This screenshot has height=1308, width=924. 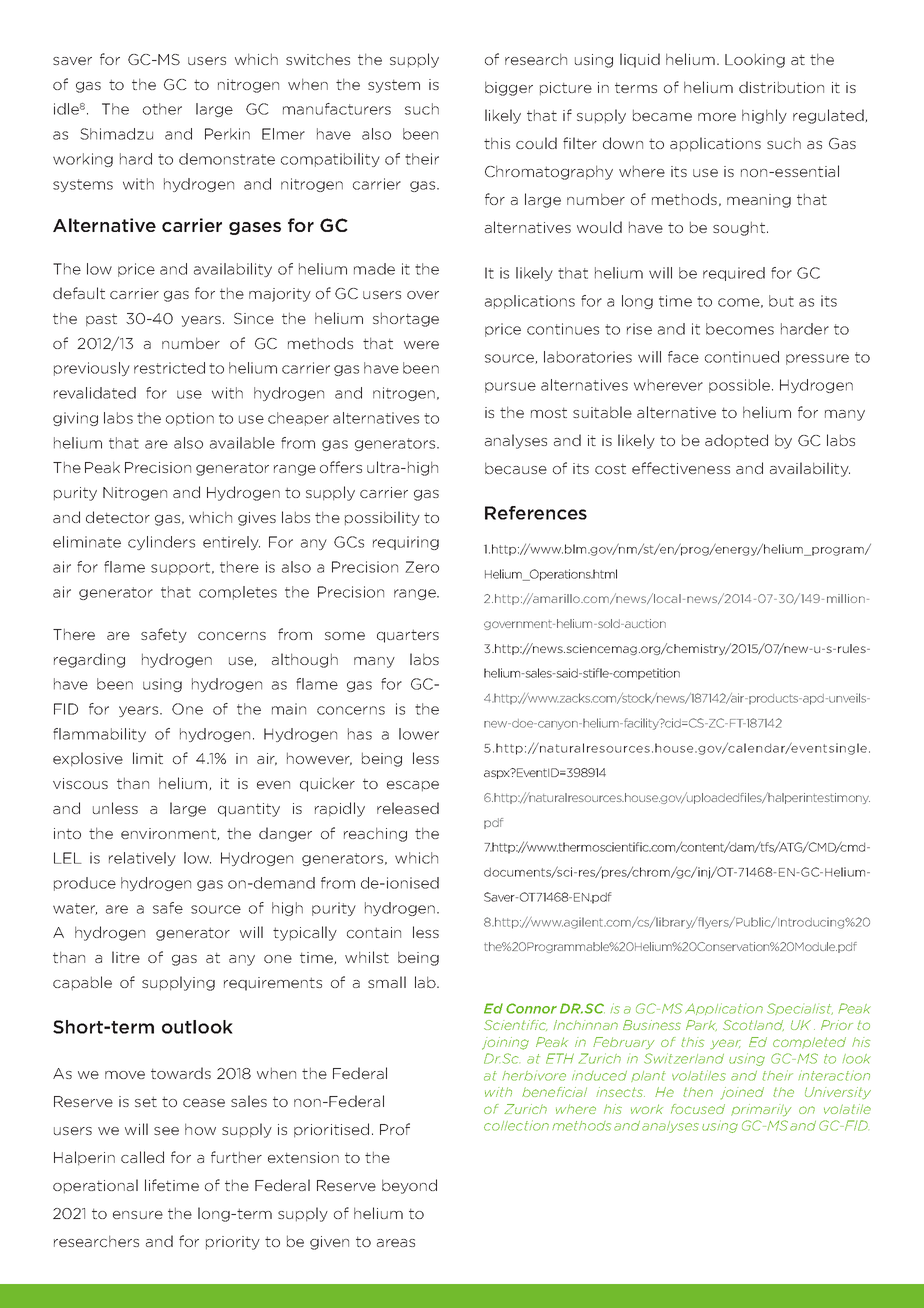 What do you see at coordinates (190, 419) in the screenshot?
I see `option` at bounding box center [190, 419].
